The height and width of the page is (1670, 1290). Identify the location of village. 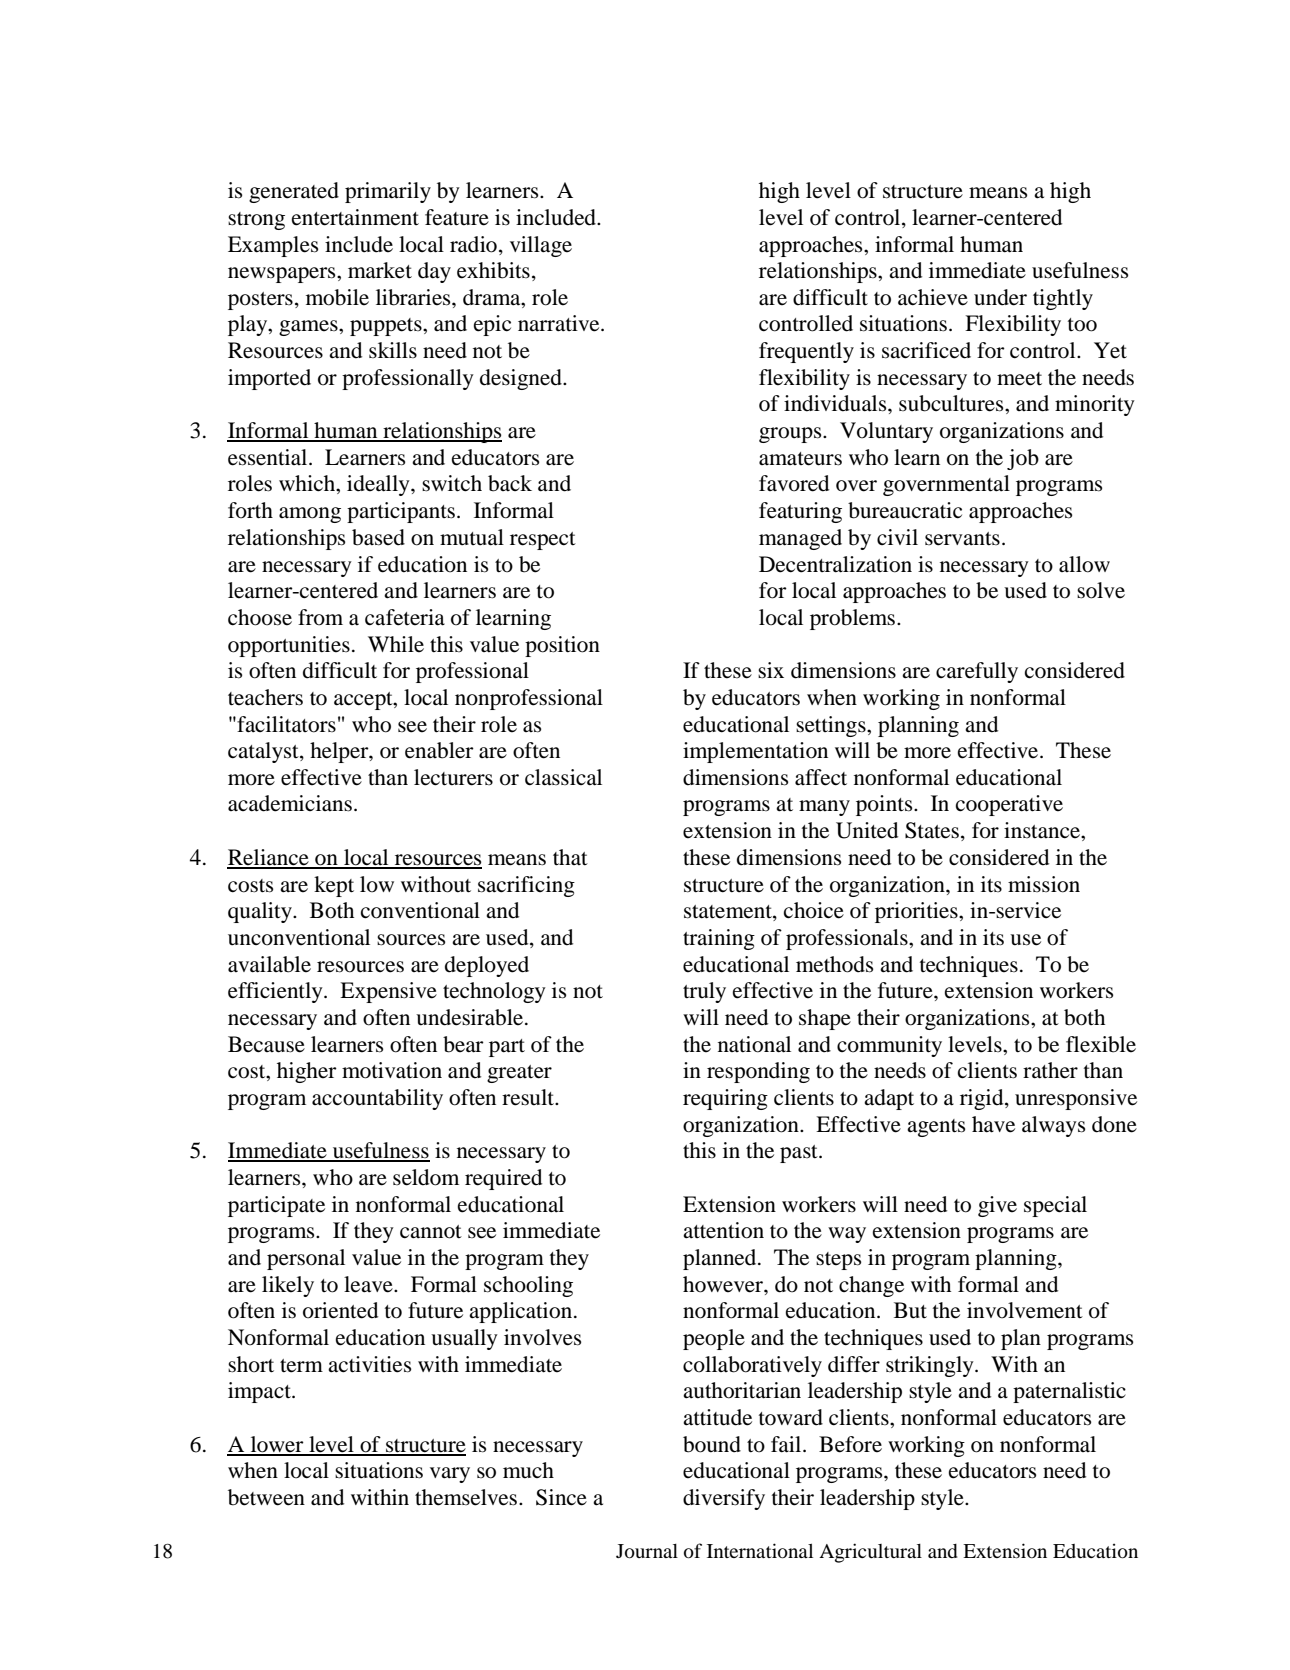
(541, 246).
